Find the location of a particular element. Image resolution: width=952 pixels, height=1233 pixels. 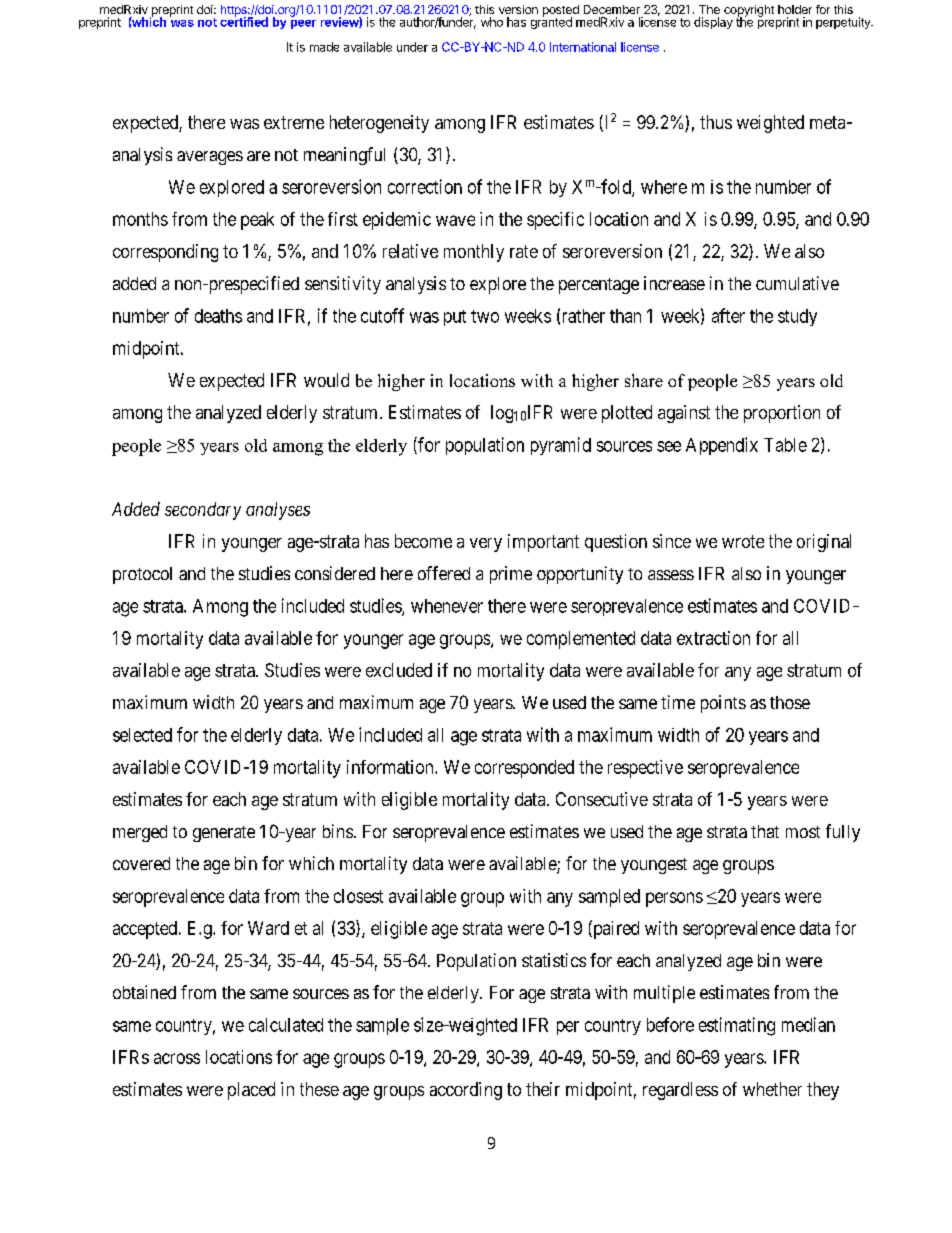

according is located at coordinates (466, 1091).
